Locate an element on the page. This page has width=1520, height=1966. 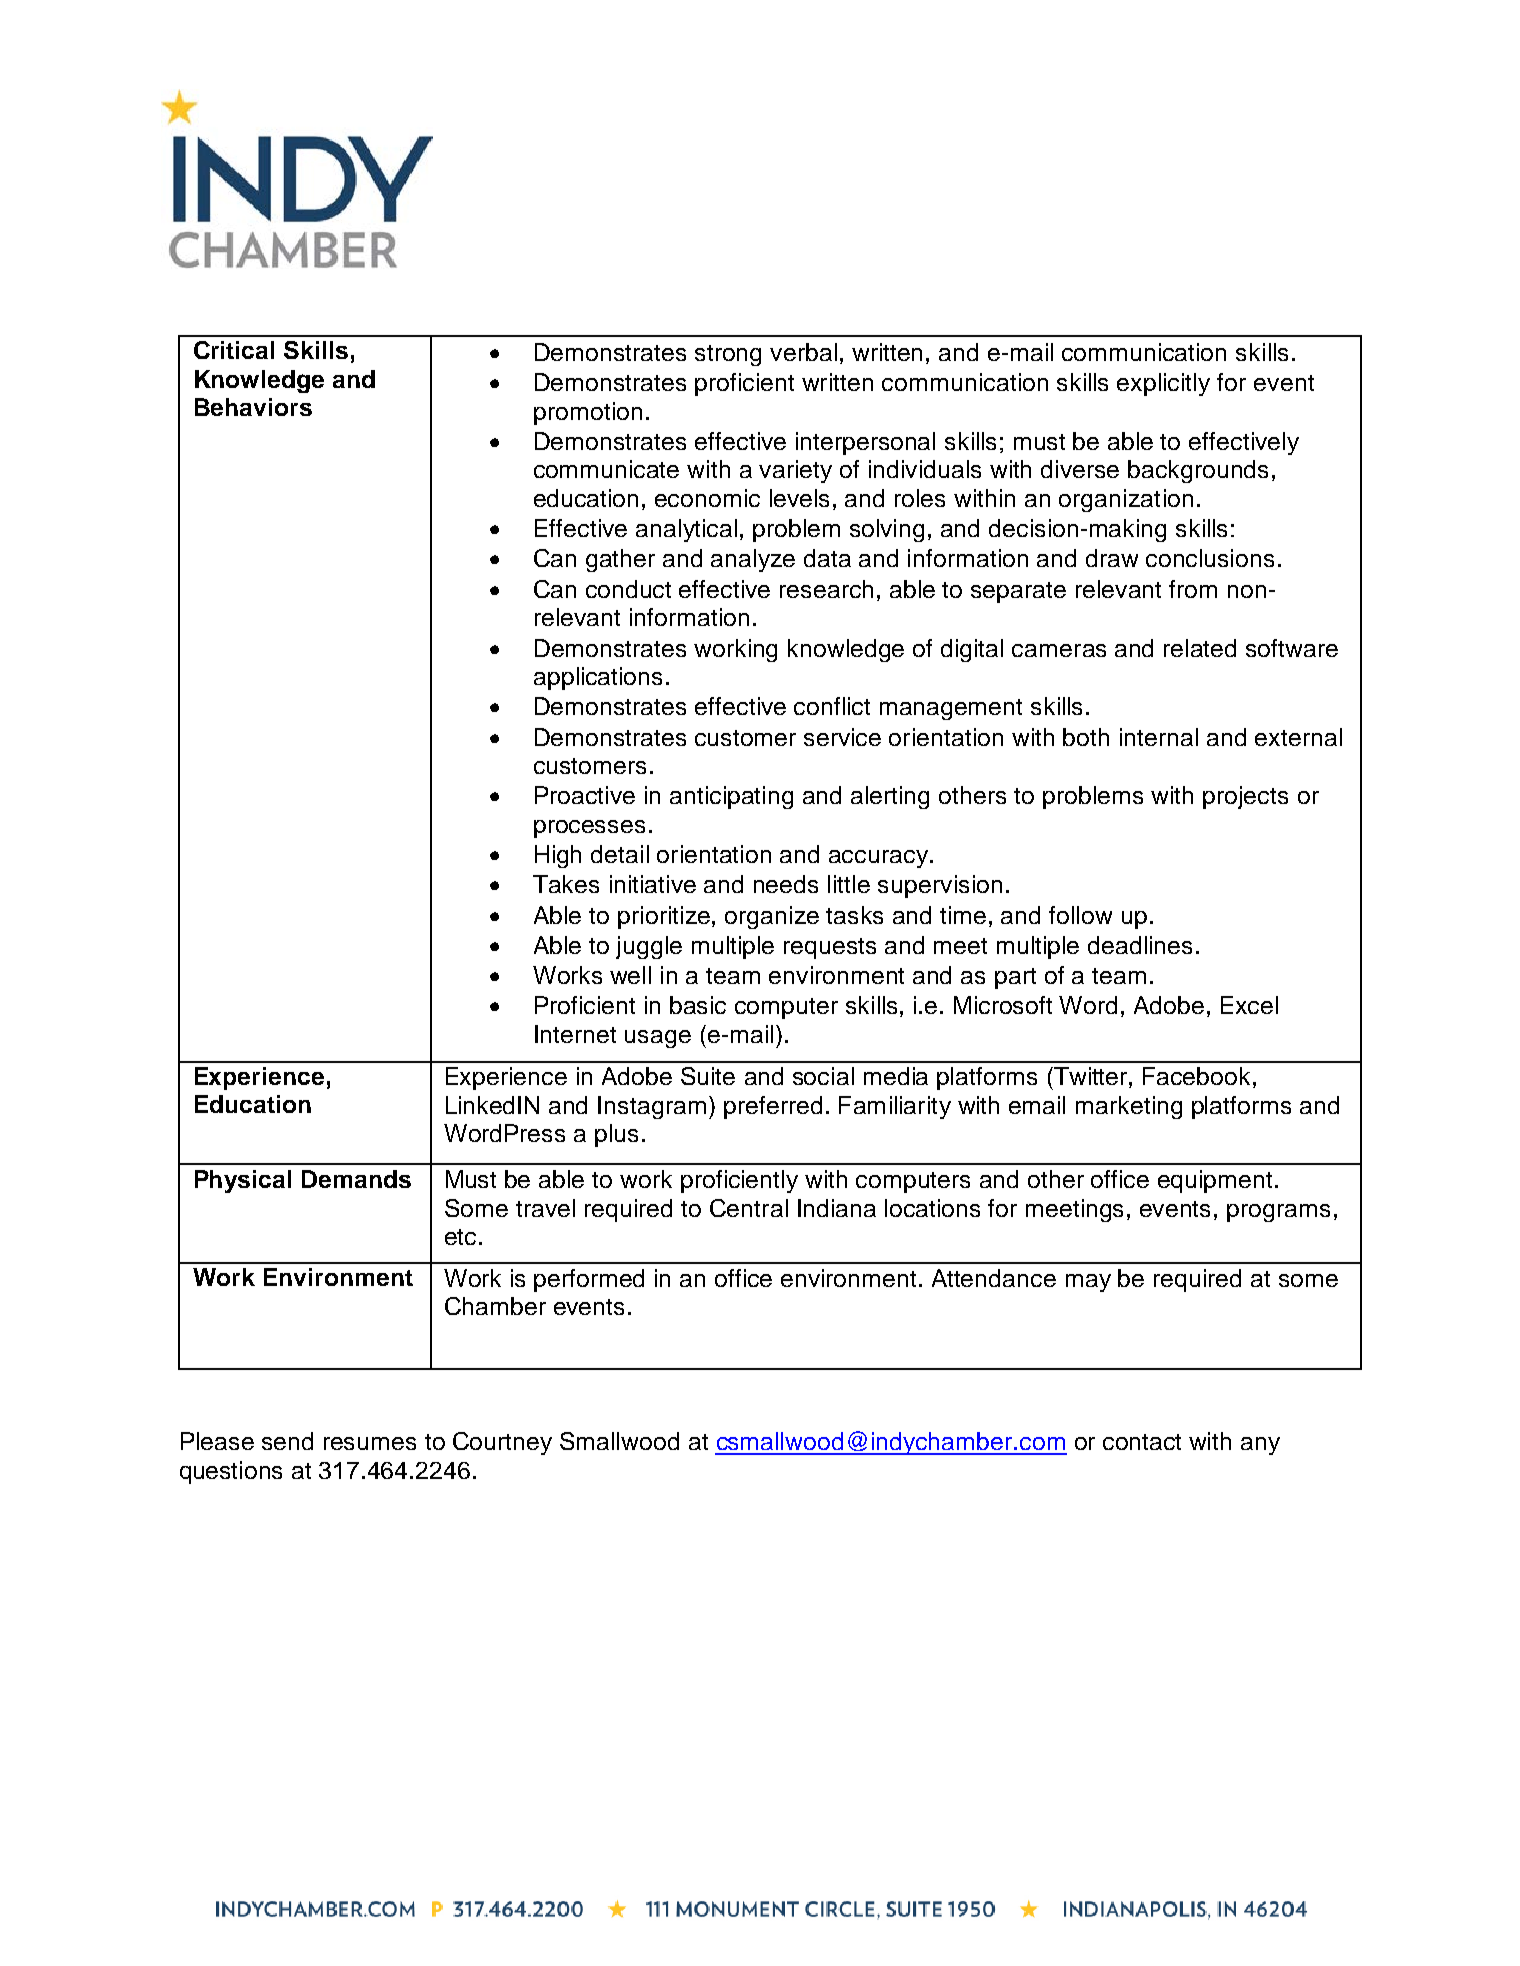
resumes is located at coordinates (370, 1443).
